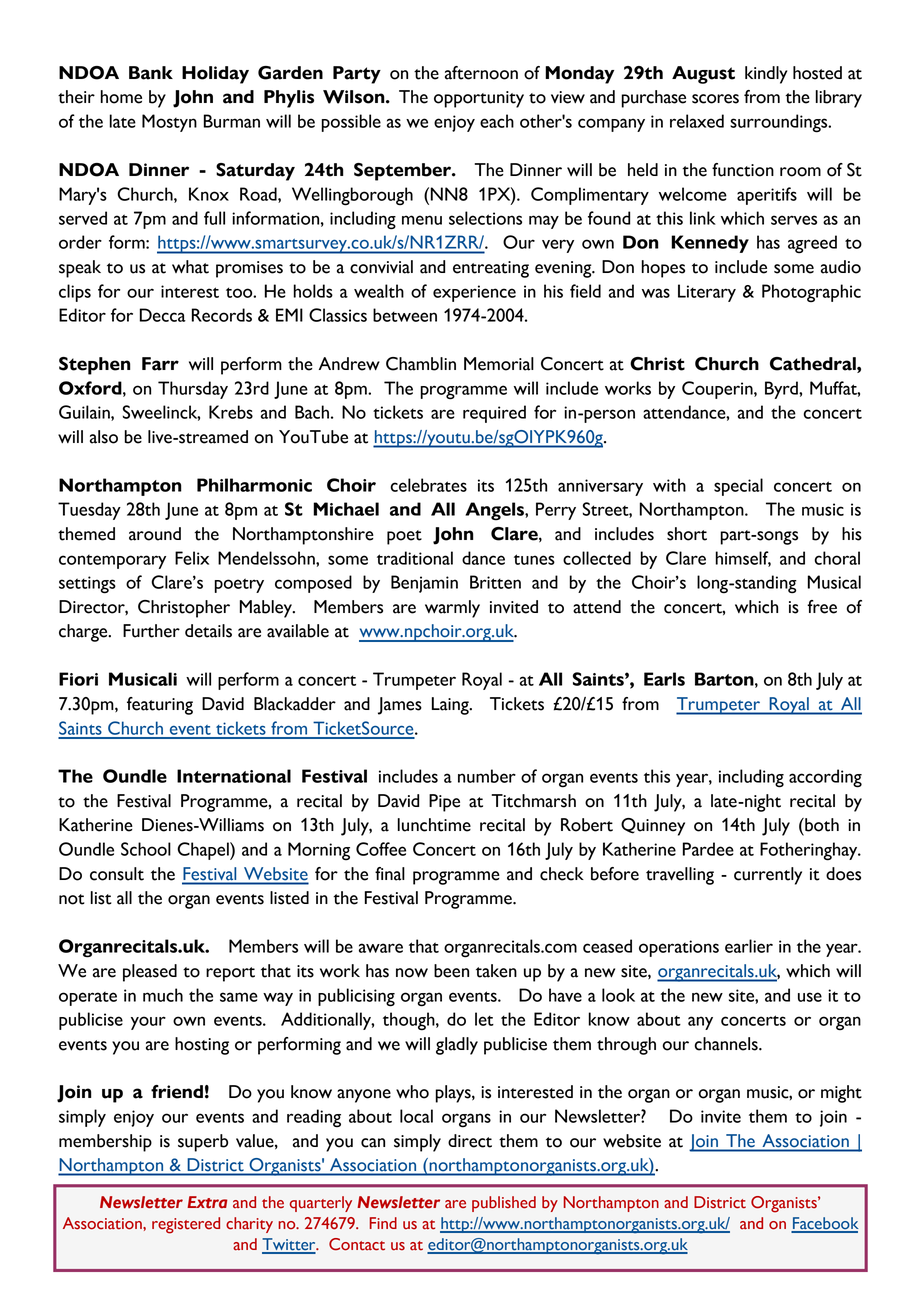 The height and width of the screenshot is (1308, 924). I want to click on been, so click(451, 971).
